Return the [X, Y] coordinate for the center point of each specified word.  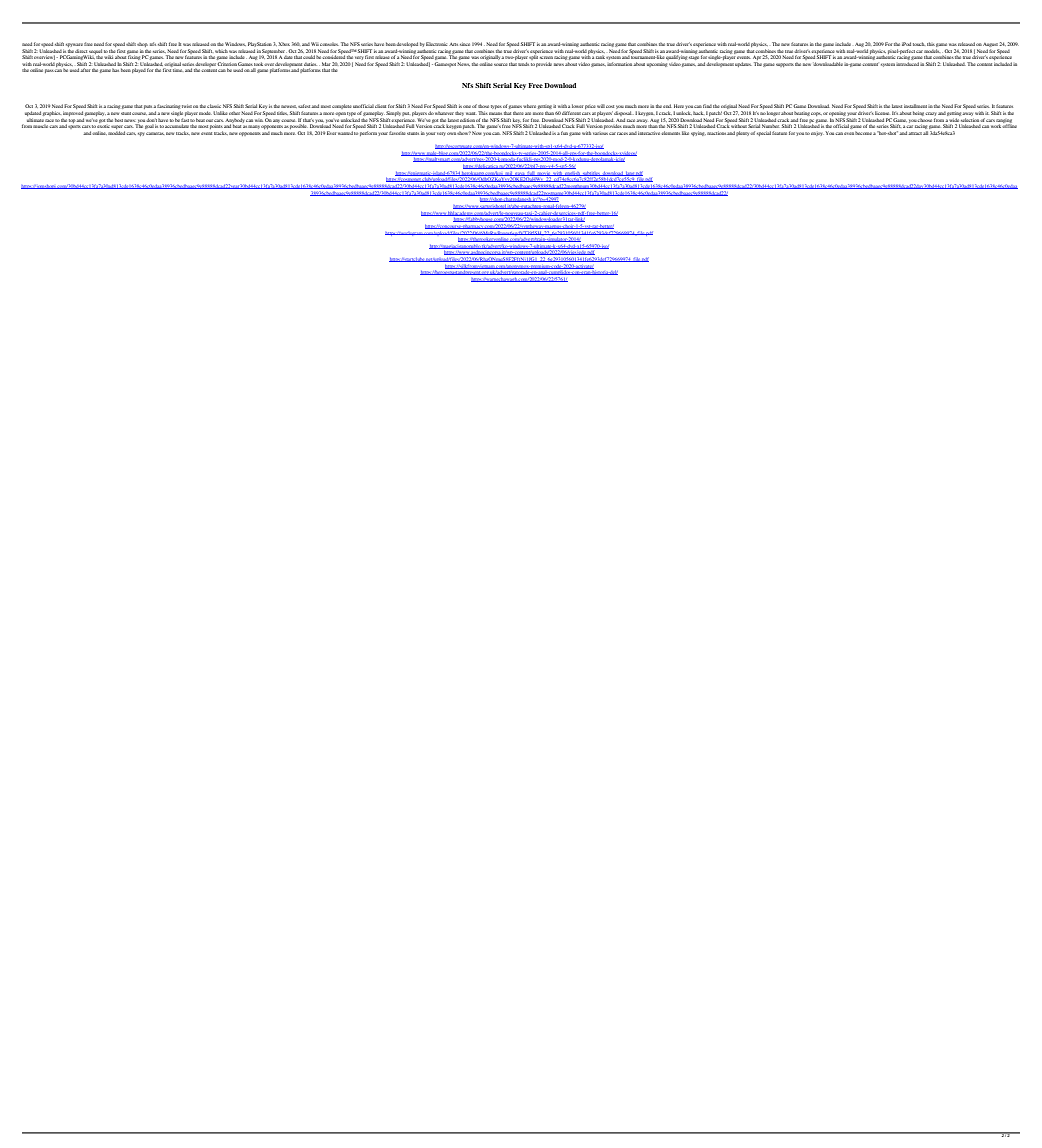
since [465, 44]
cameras [155, 133]
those [483, 106]
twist [187, 106]
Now [477, 133]
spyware [74, 45]
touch [919, 44]
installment [915, 106]
